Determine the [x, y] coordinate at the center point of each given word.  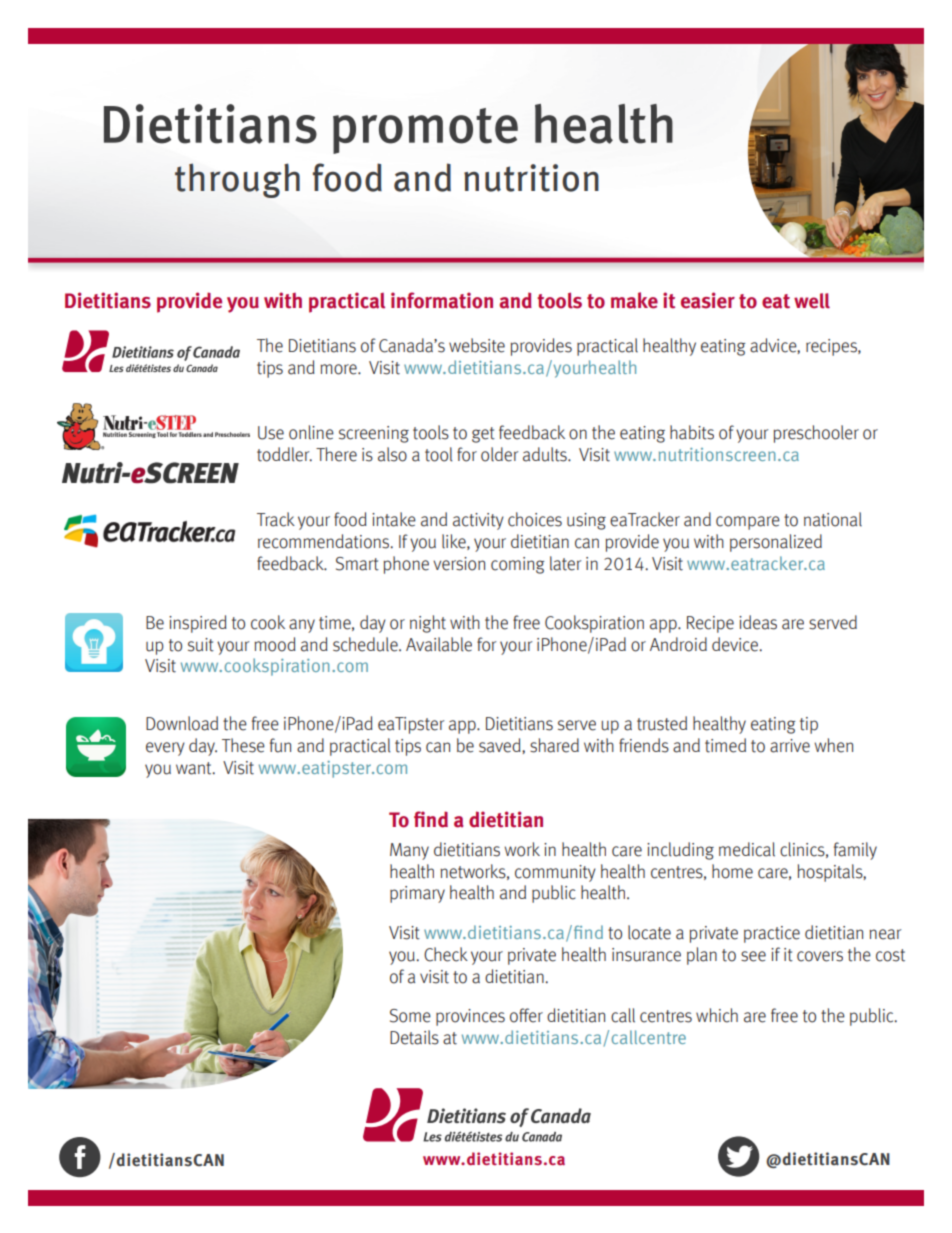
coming [518, 565]
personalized [776, 543]
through [237, 180]
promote [425, 131]
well [812, 301]
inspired [198, 624]
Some [410, 1016]
